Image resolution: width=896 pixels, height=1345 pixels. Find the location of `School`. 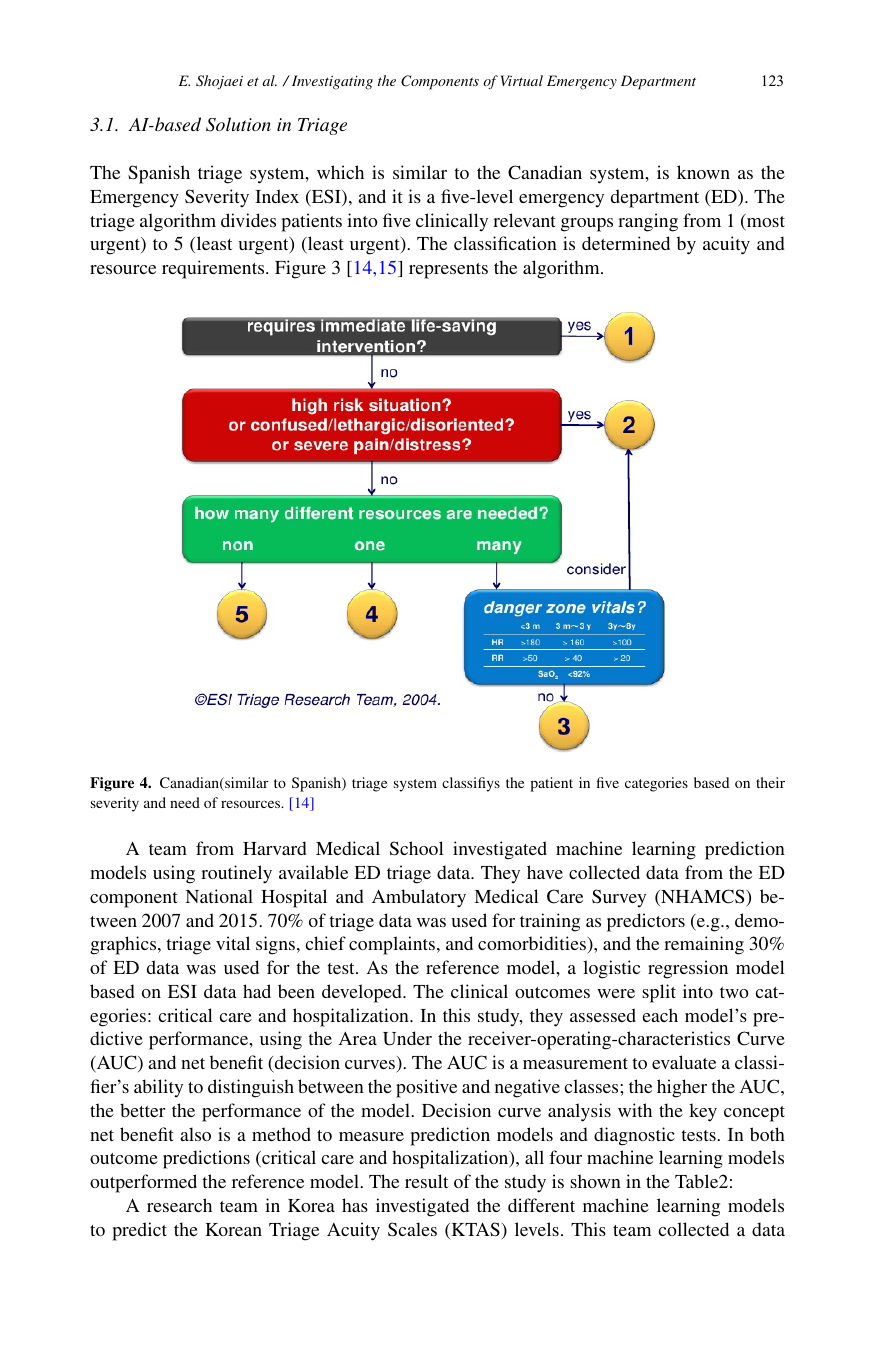

School is located at coordinates (417, 848).
